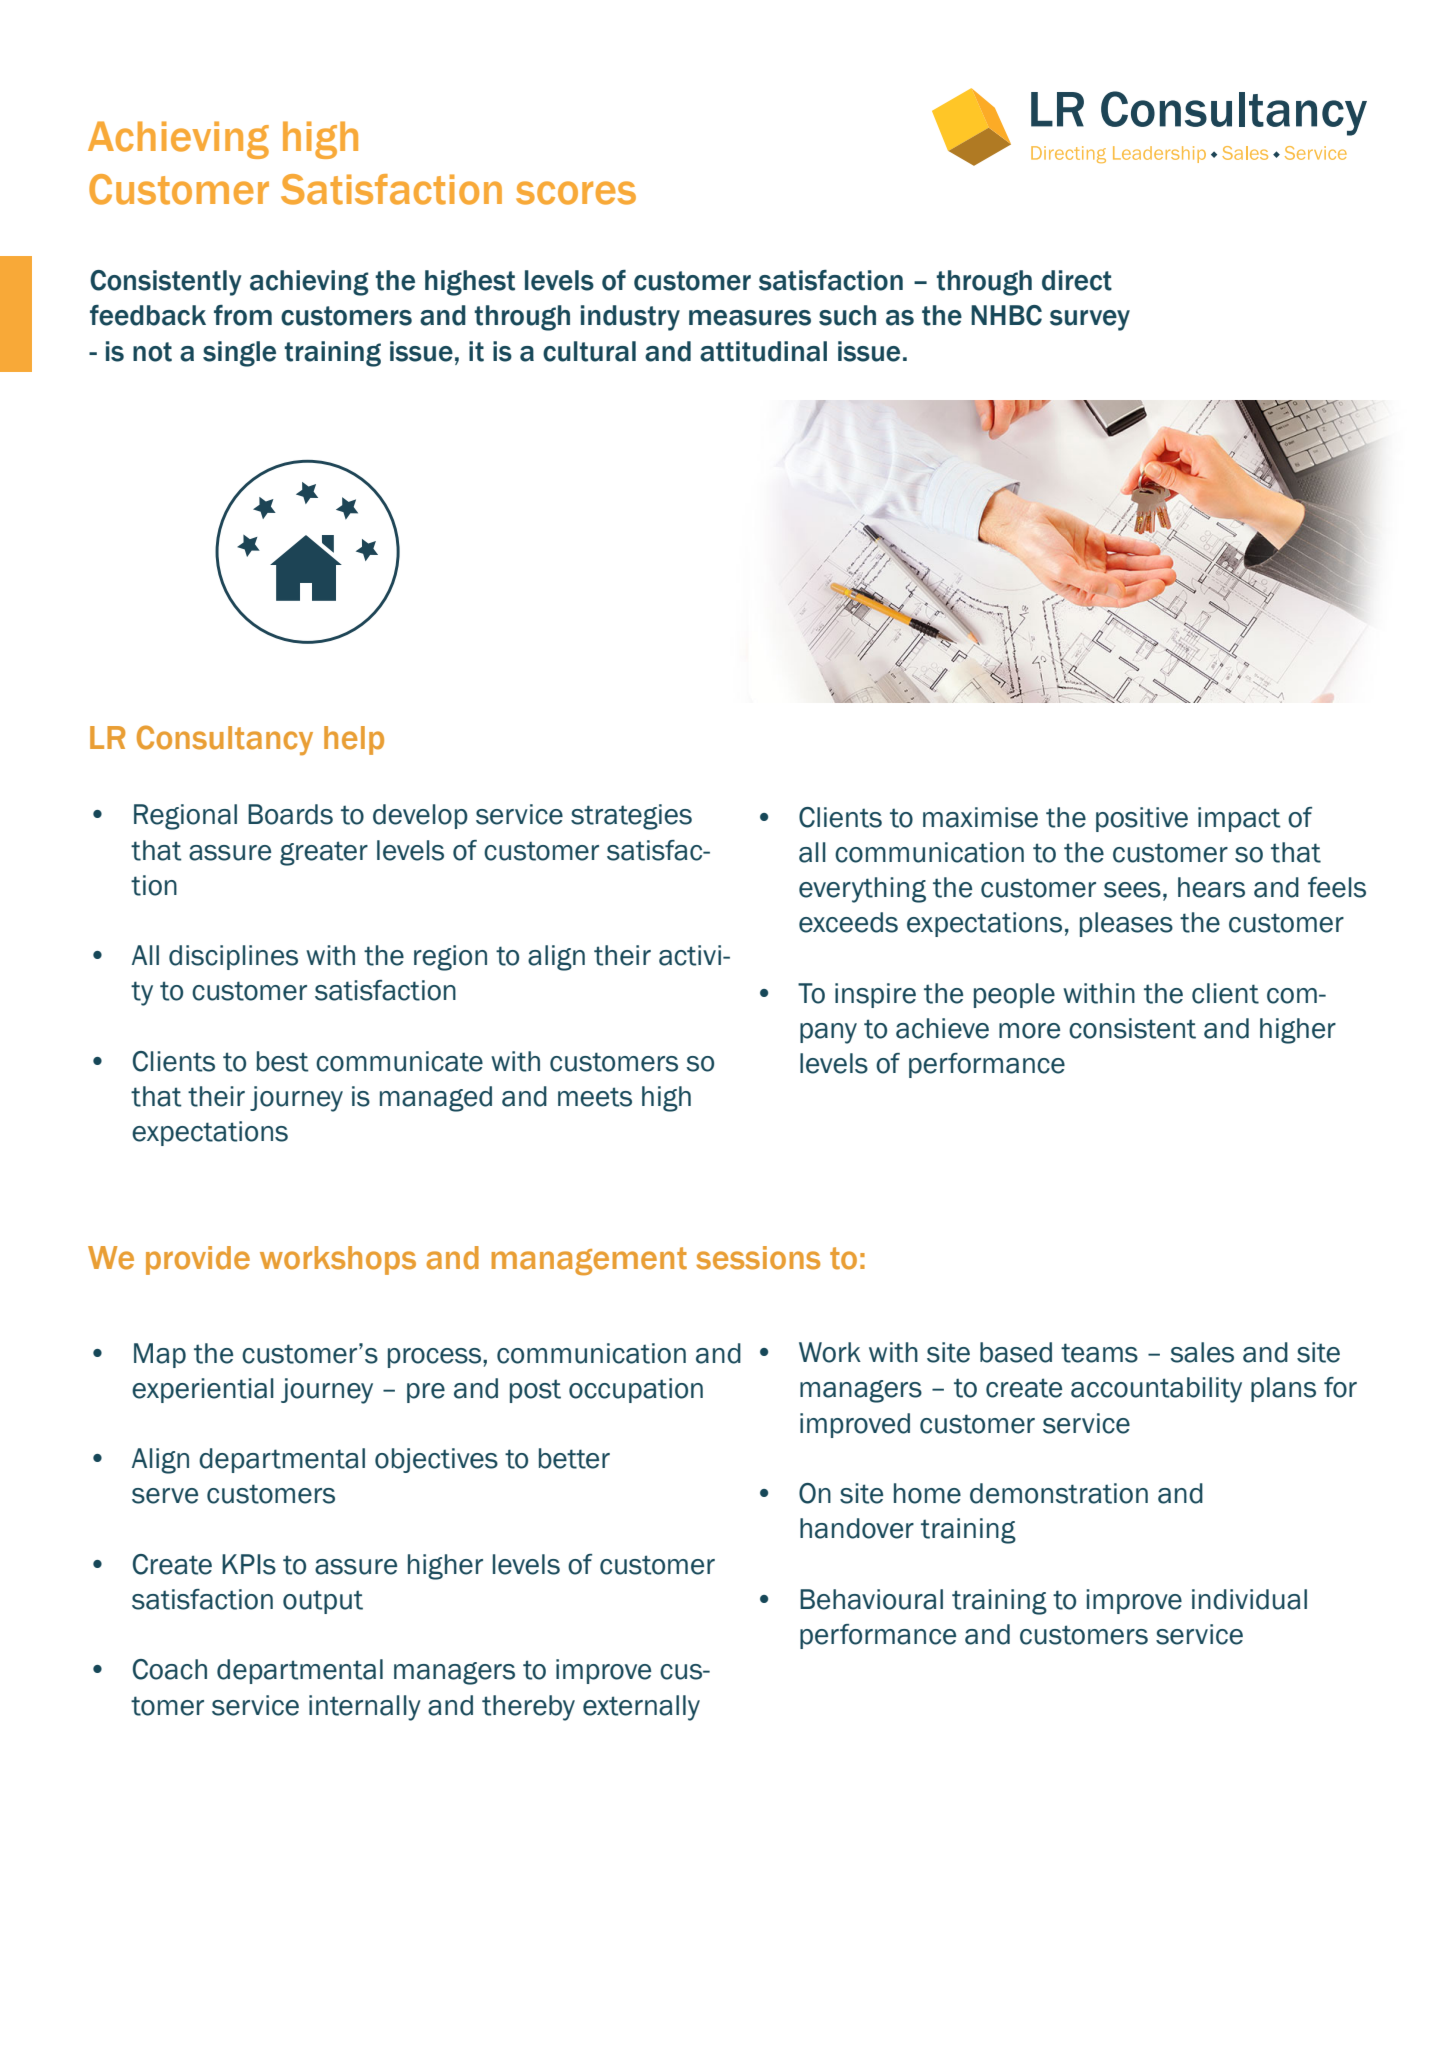 The image size is (1455, 2058). Describe the element at coordinates (1077, 280) in the screenshot. I see `direct` at that location.
